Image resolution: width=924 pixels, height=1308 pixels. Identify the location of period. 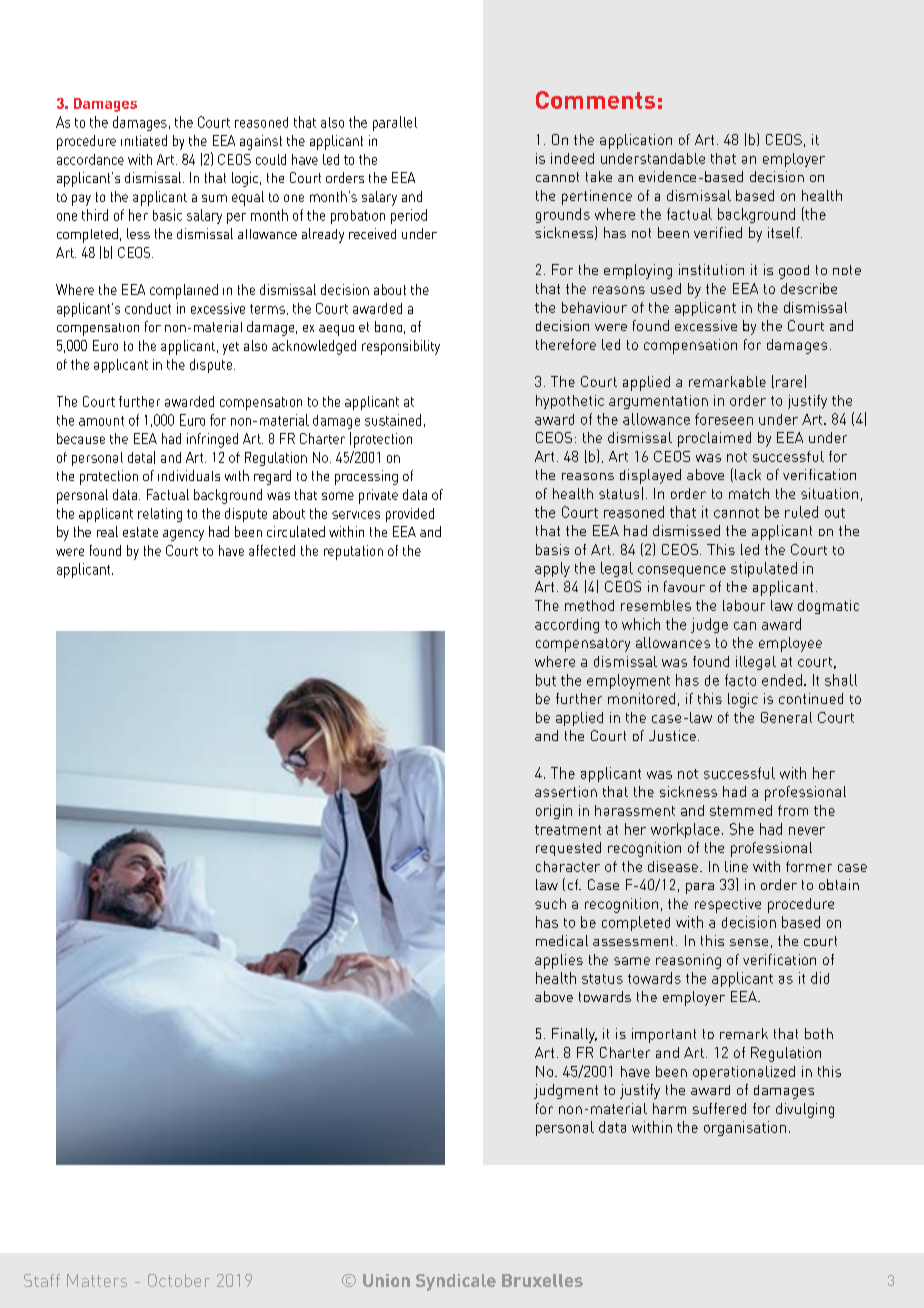
(409, 216).
